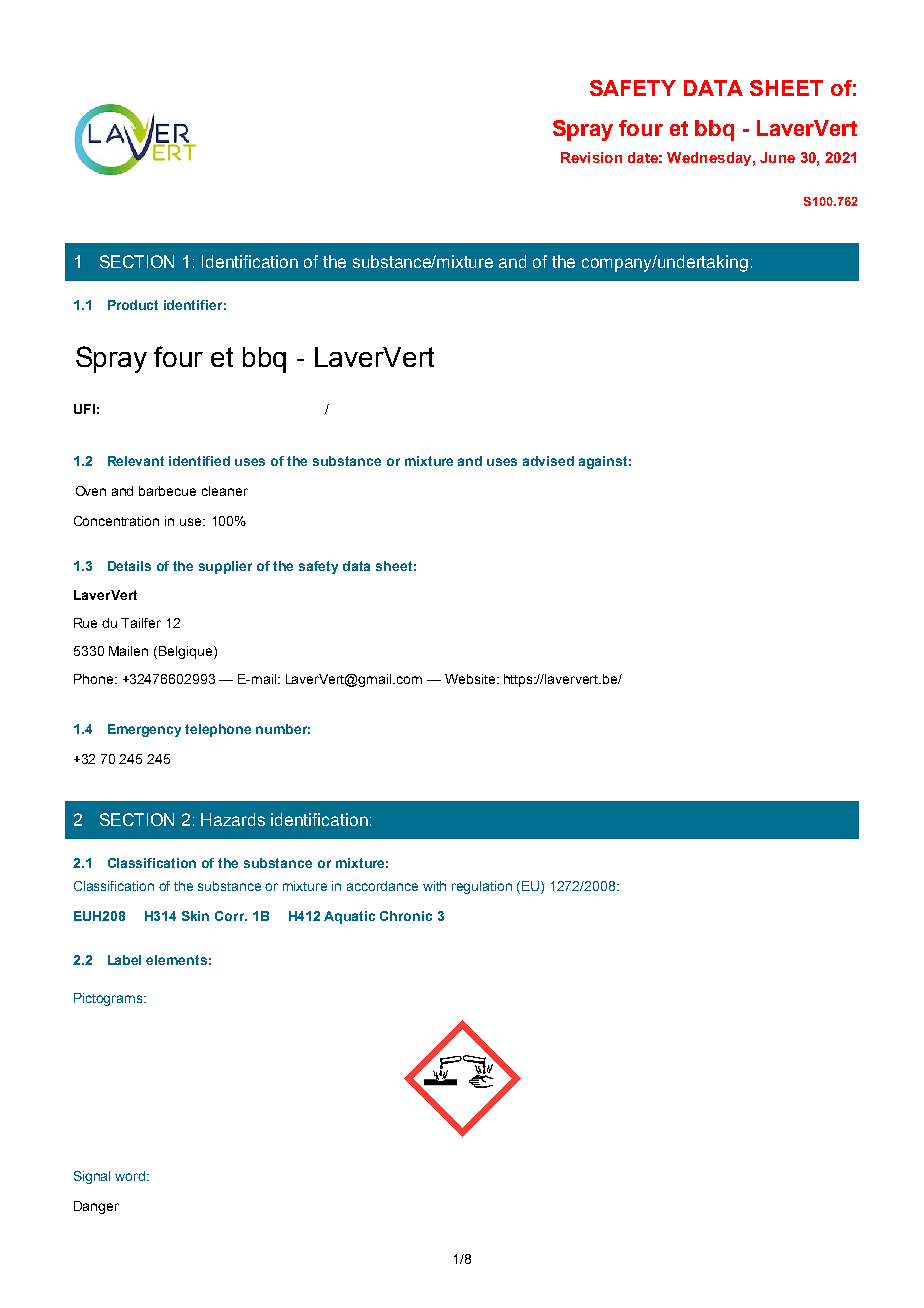  I want to click on Product, so click(133, 305).
